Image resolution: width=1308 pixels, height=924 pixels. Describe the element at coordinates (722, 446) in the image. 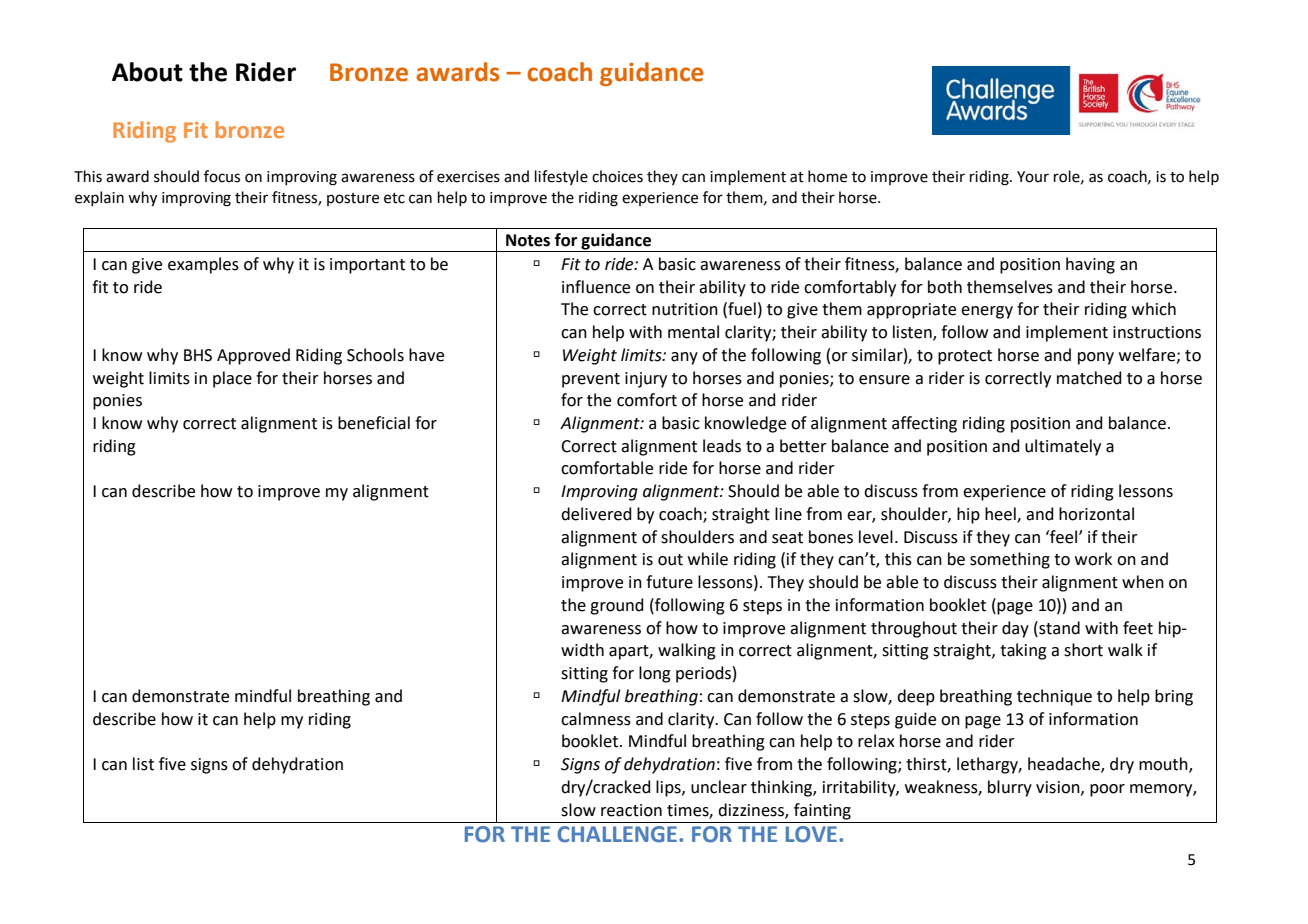

I see `leads` at that location.
